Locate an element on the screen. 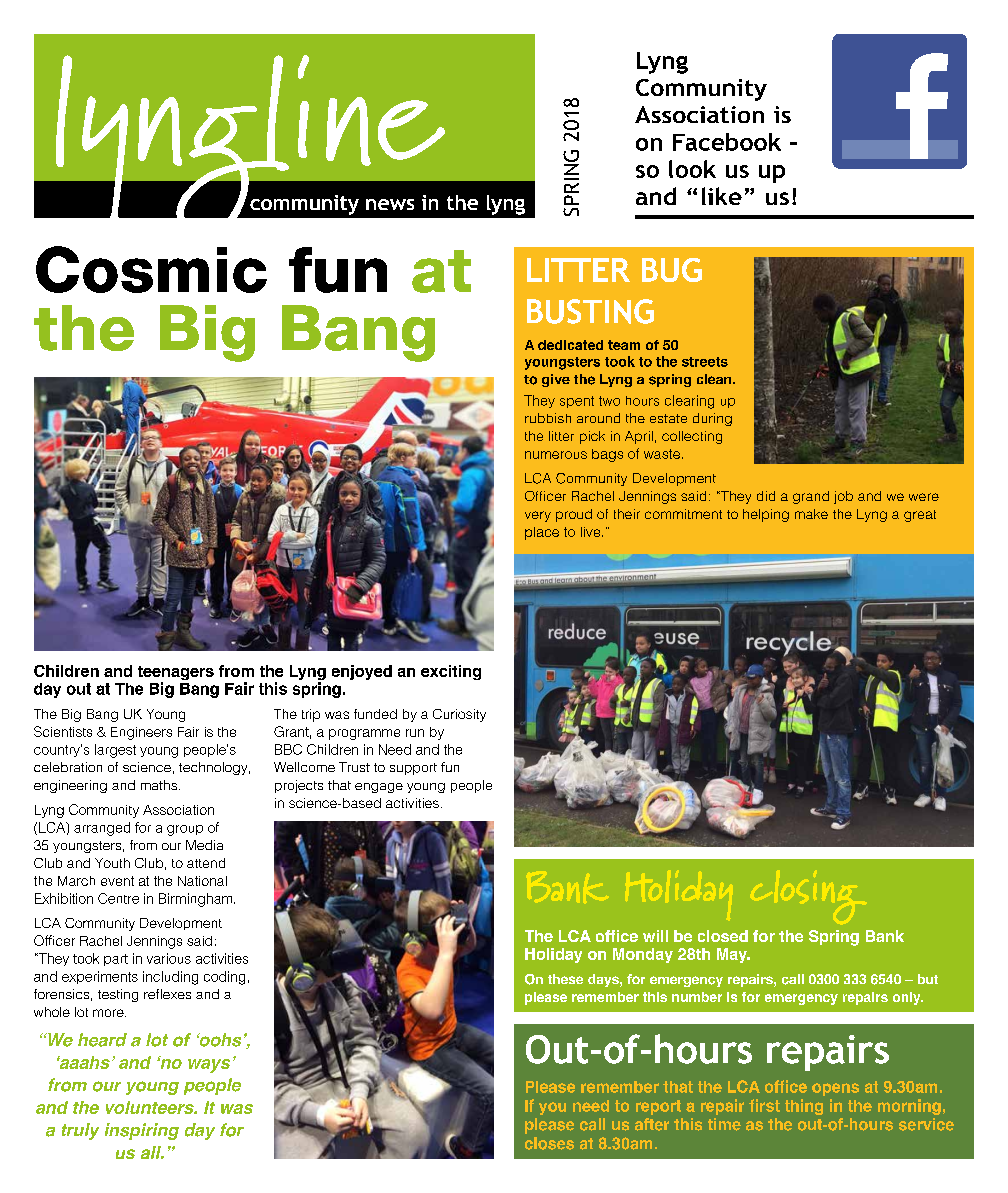 This screenshot has width=1008, height=1193. news is located at coordinates (390, 204).
